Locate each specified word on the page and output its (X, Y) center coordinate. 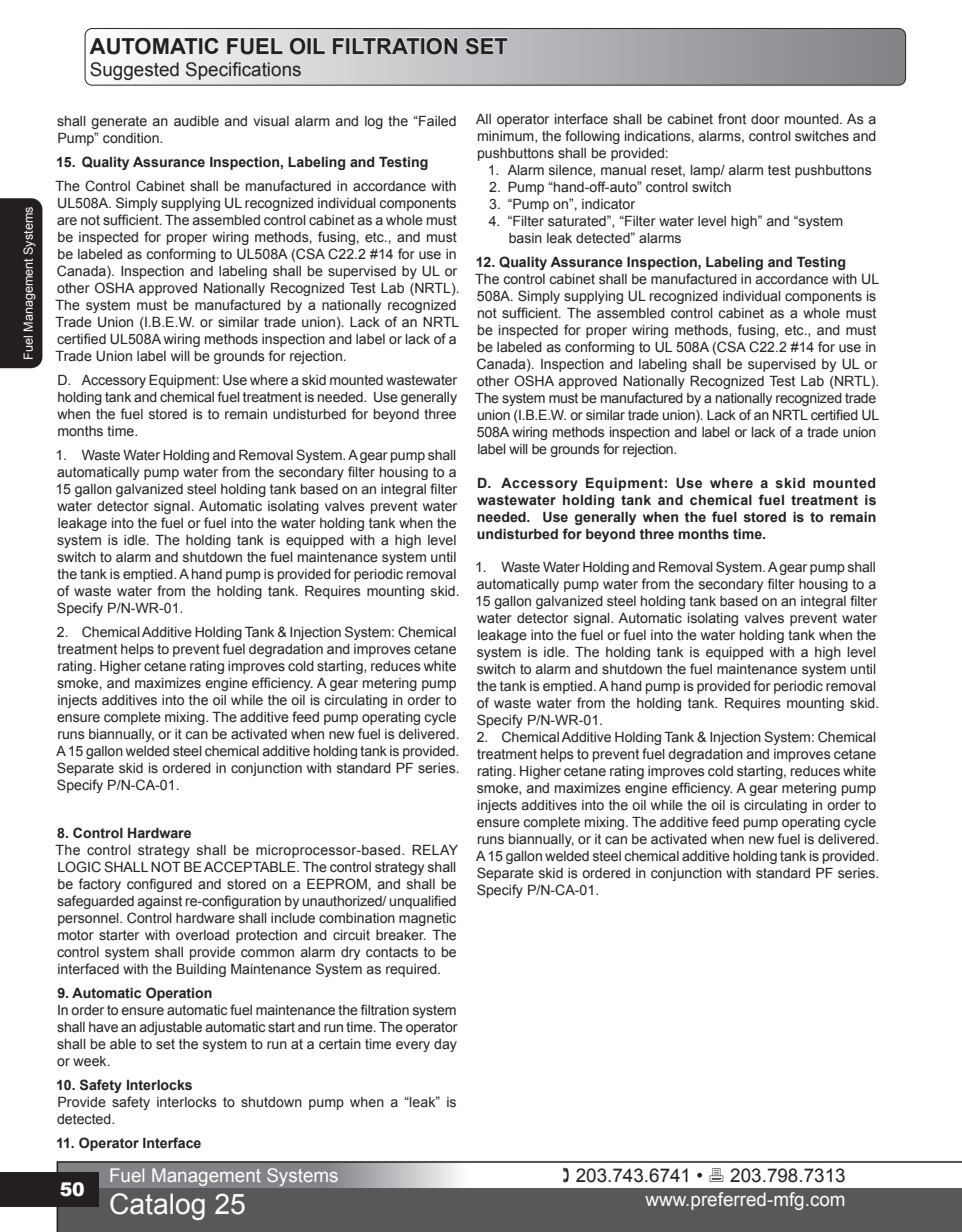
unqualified (423, 902)
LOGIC (79, 867)
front (732, 118)
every (413, 1046)
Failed (436, 121)
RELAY (435, 850)
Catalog (157, 1206)
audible (196, 121)
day (445, 1045)
